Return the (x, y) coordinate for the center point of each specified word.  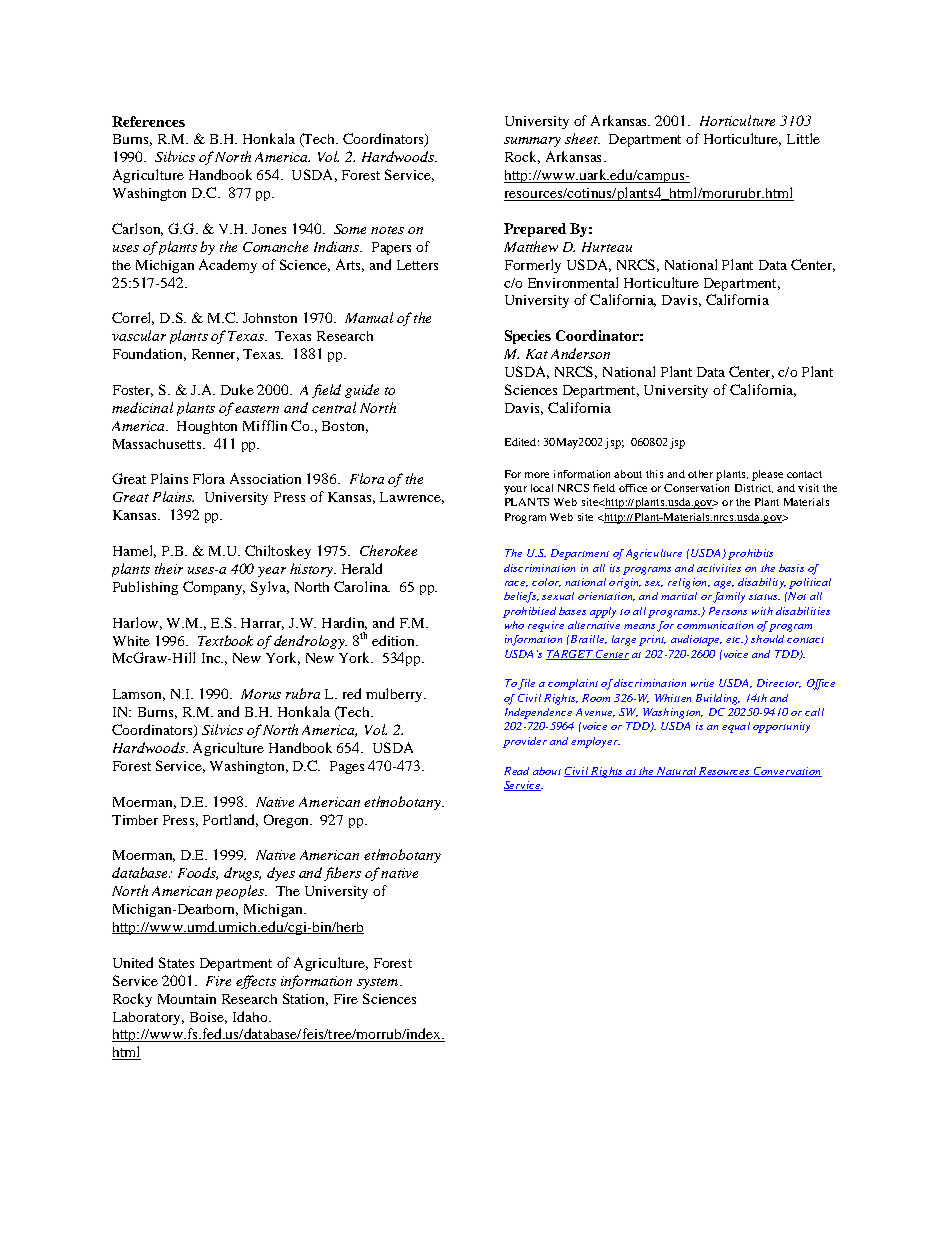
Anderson (580, 353)
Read (516, 771)
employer (595, 742)
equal (736, 727)
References (148, 121)
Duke (237, 389)
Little (803, 138)
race (516, 584)
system (379, 983)
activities (719, 568)
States (176, 962)
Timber (135, 820)
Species (528, 337)
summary (532, 142)
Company (214, 588)
